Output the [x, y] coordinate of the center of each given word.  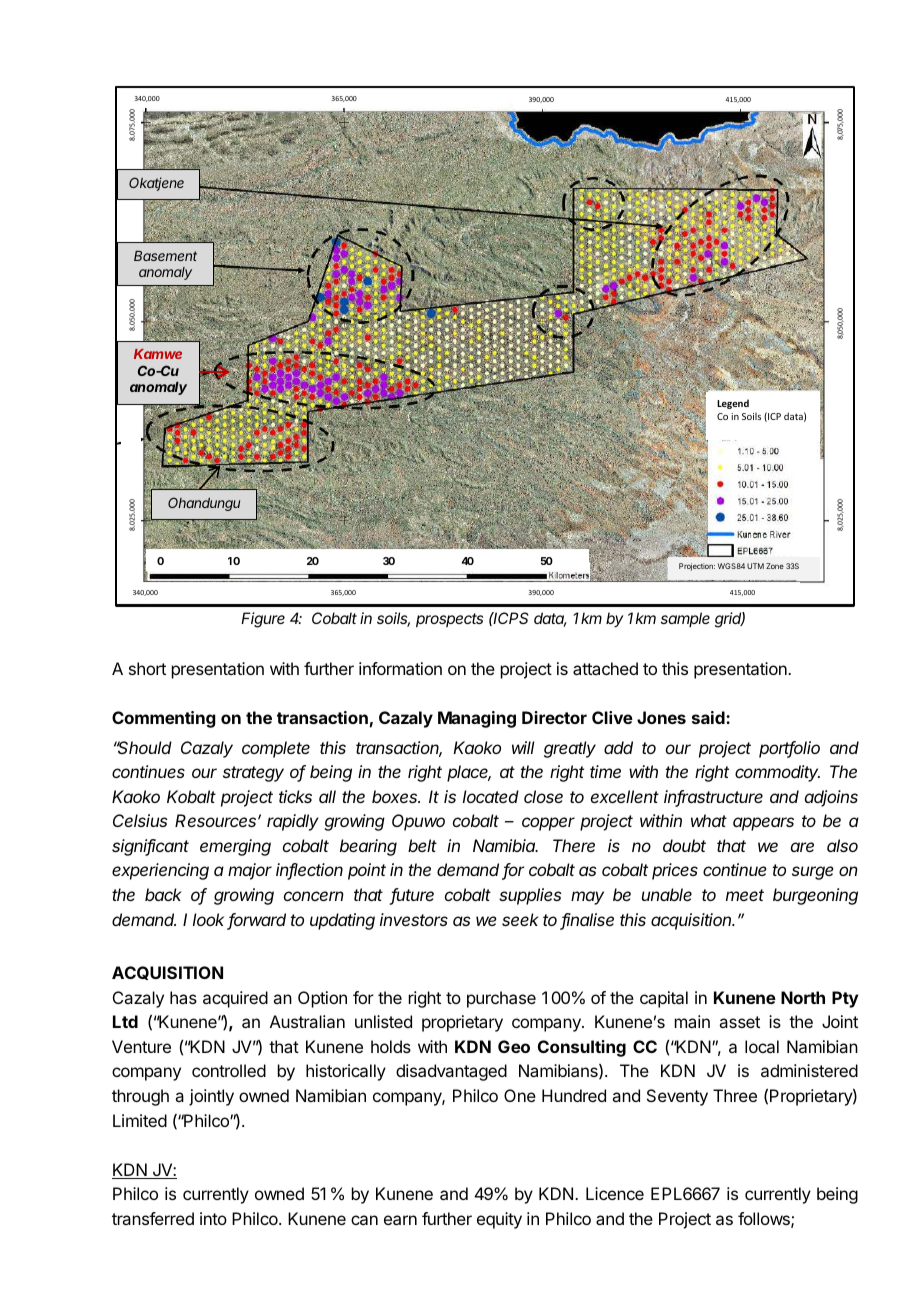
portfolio [789, 749]
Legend [733, 404]
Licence [615, 1193]
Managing [477, 719]
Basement [165, 256]
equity [499, 1220]
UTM [755, 566]
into [213, 1218]
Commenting [164, 719]
